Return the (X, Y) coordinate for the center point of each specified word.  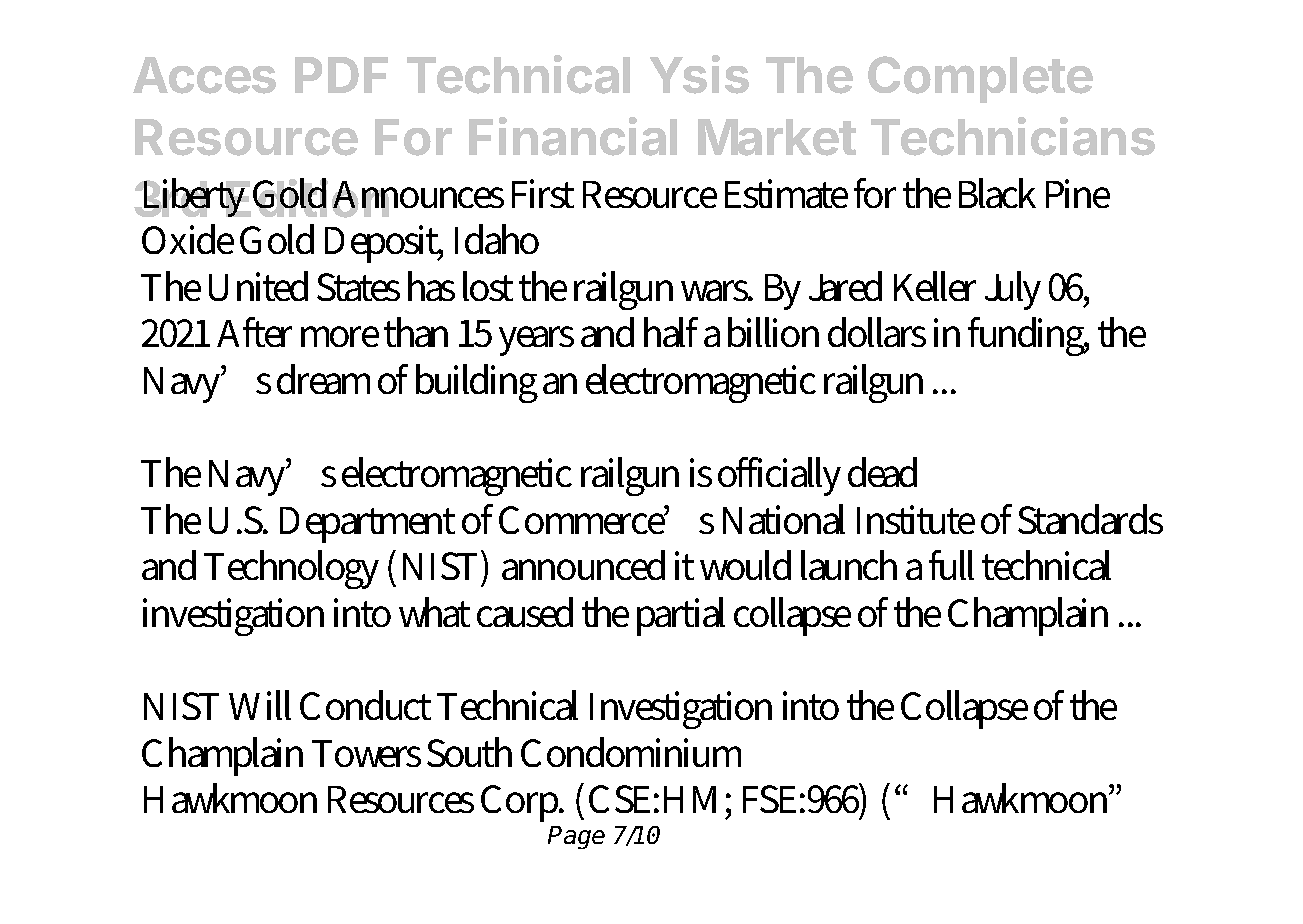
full (951, 565)
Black (997, 193)
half (671, 332)
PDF (341, 75)
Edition (308, 198)
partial (681, 616)
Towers (366, 753)
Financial (573, 136)
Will (260, 705)
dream (323, 379)
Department (367, 525)
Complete (980, 79)
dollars (877, 332)
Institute (916, 519)
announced (583, 565)
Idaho (497, 239)
